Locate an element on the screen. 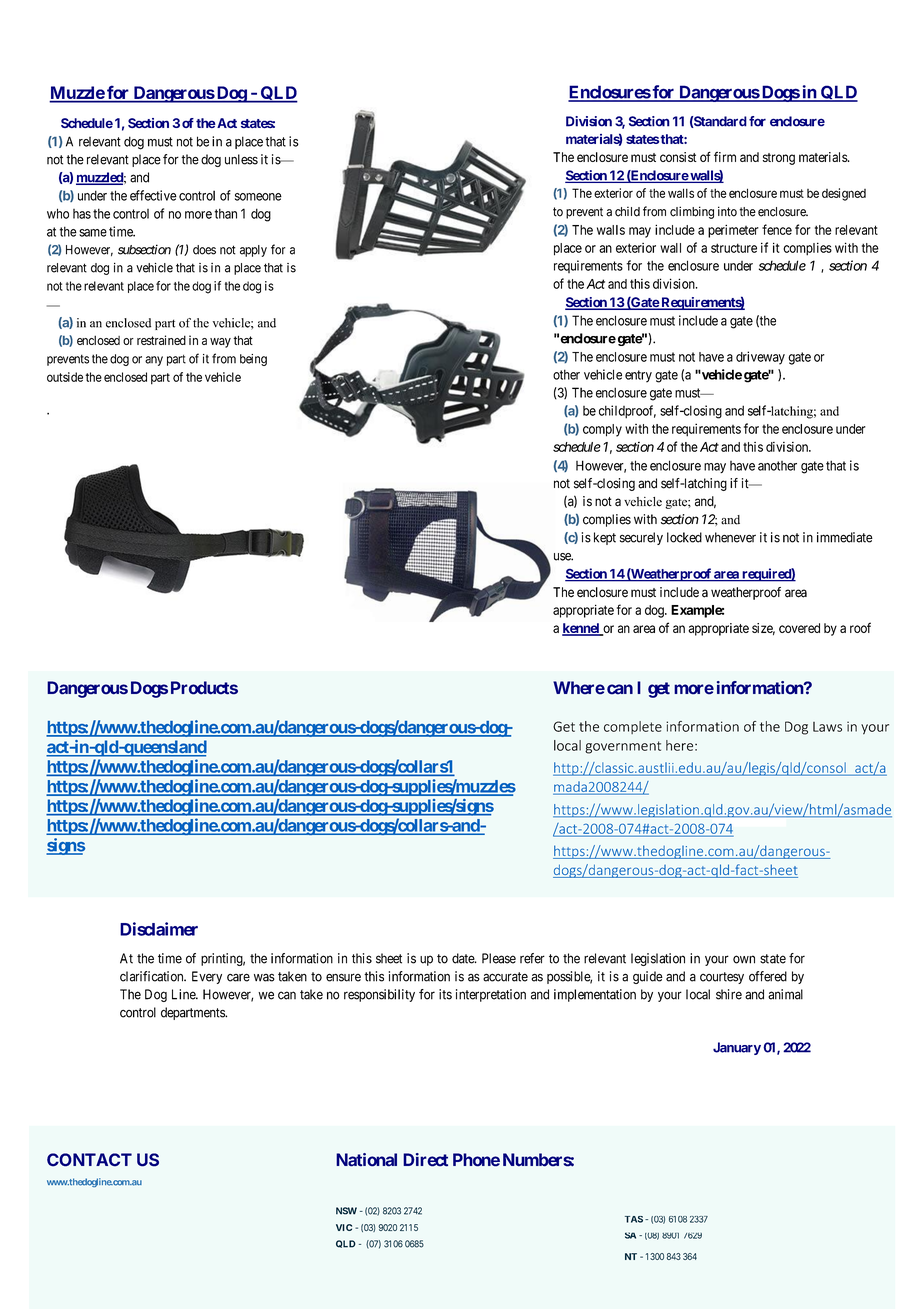 The height and width of the screenshot is (1309, 924). CONTACT is located at coordinates (89, 1160).
